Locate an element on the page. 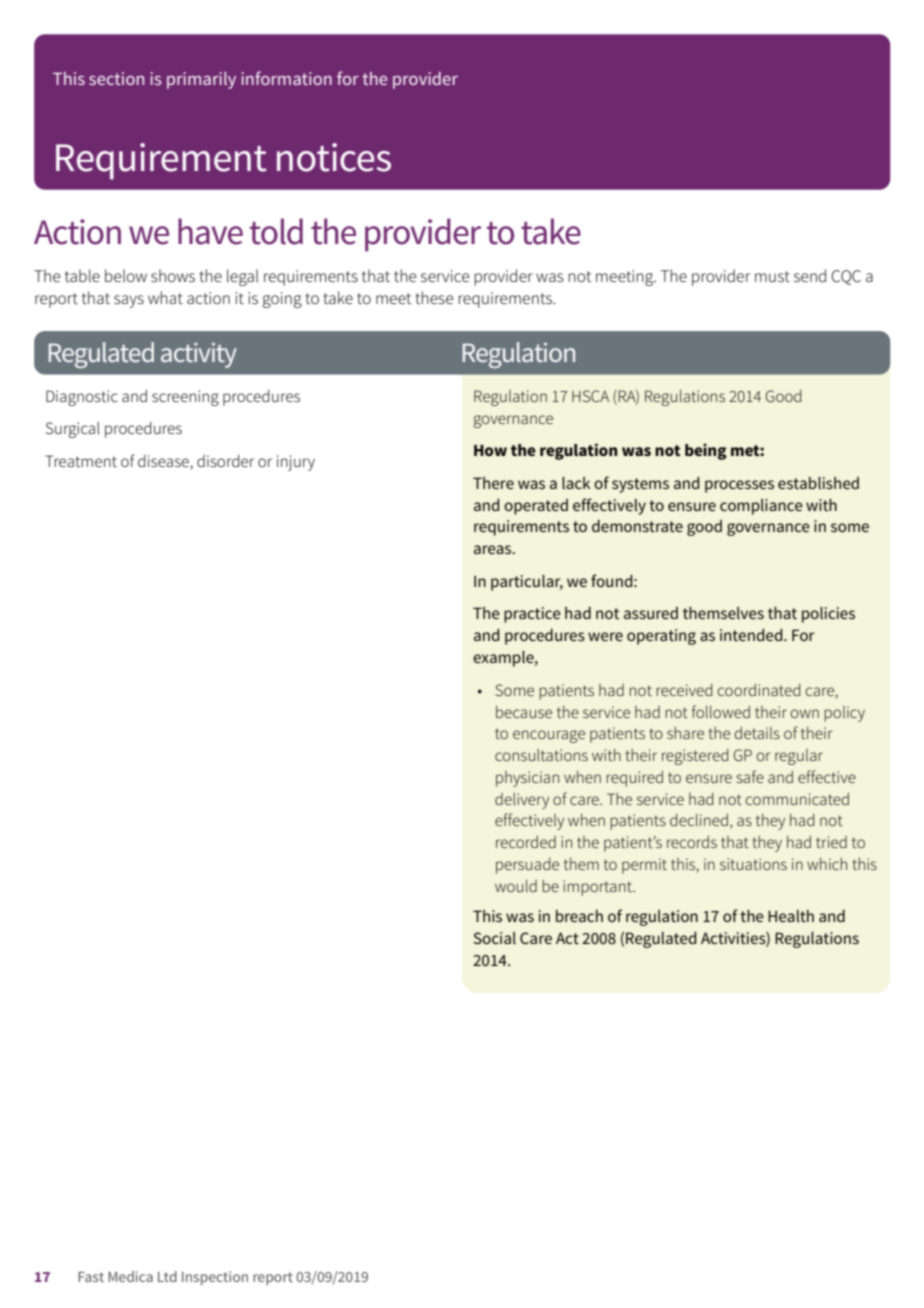 The height and width of the page is (1308, 924). situations is located at coordinates (753, 864).
